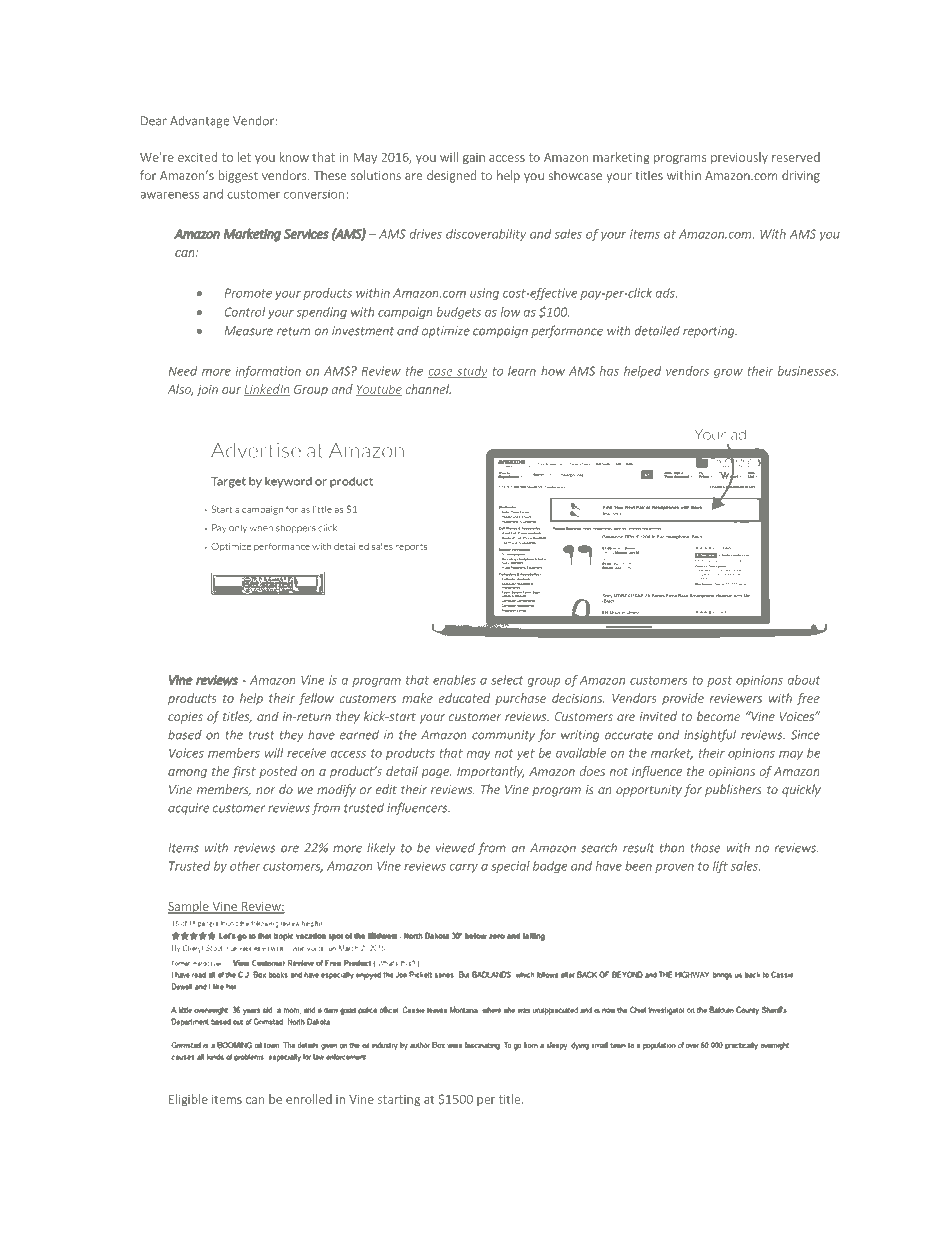 The height and width of the image is (1233, 952). What do you see at coordinates (720, 867) in the image?
I see `lift` at bounding box center [720, 867].
